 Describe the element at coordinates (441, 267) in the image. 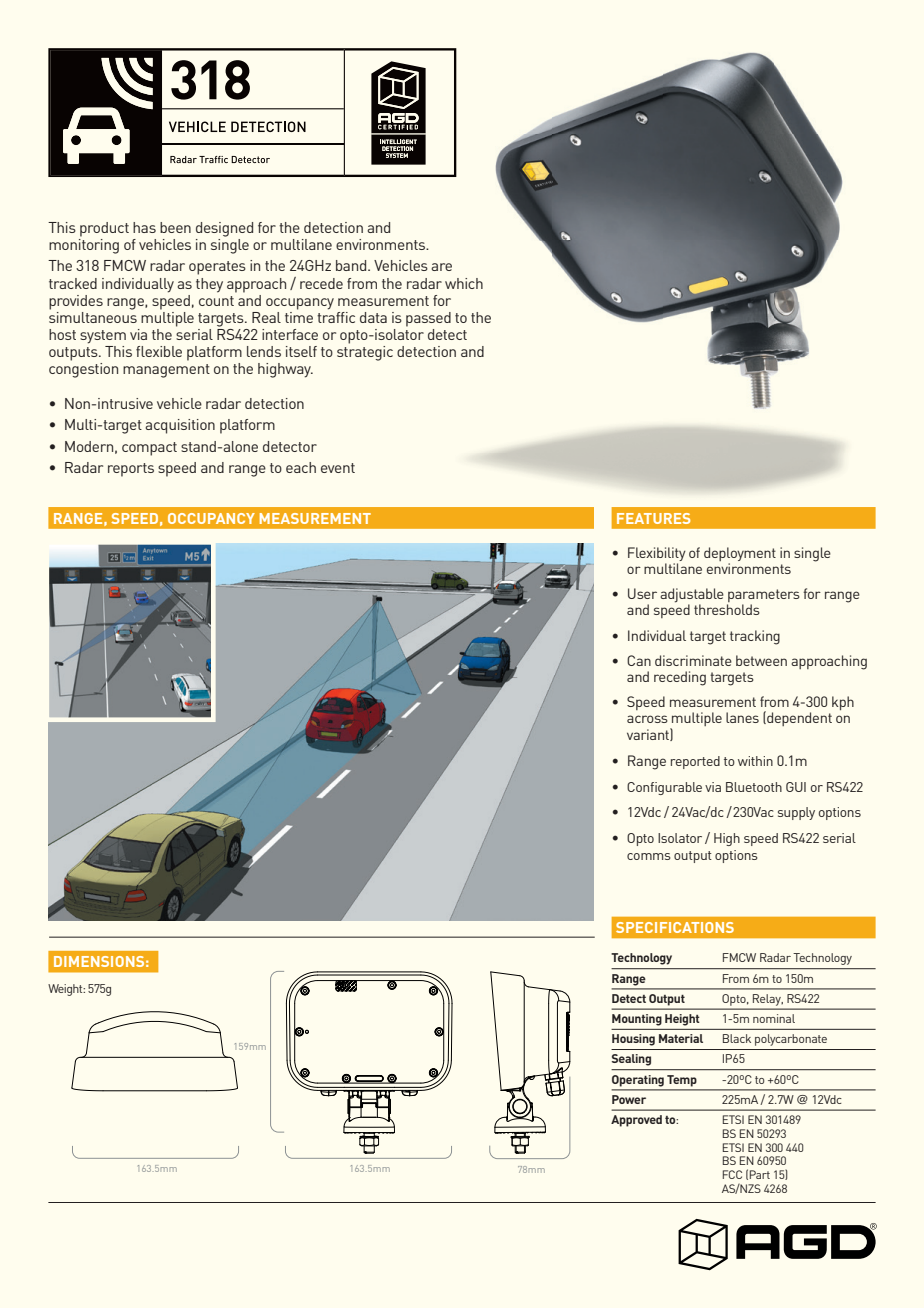

I see `are` at that location.
